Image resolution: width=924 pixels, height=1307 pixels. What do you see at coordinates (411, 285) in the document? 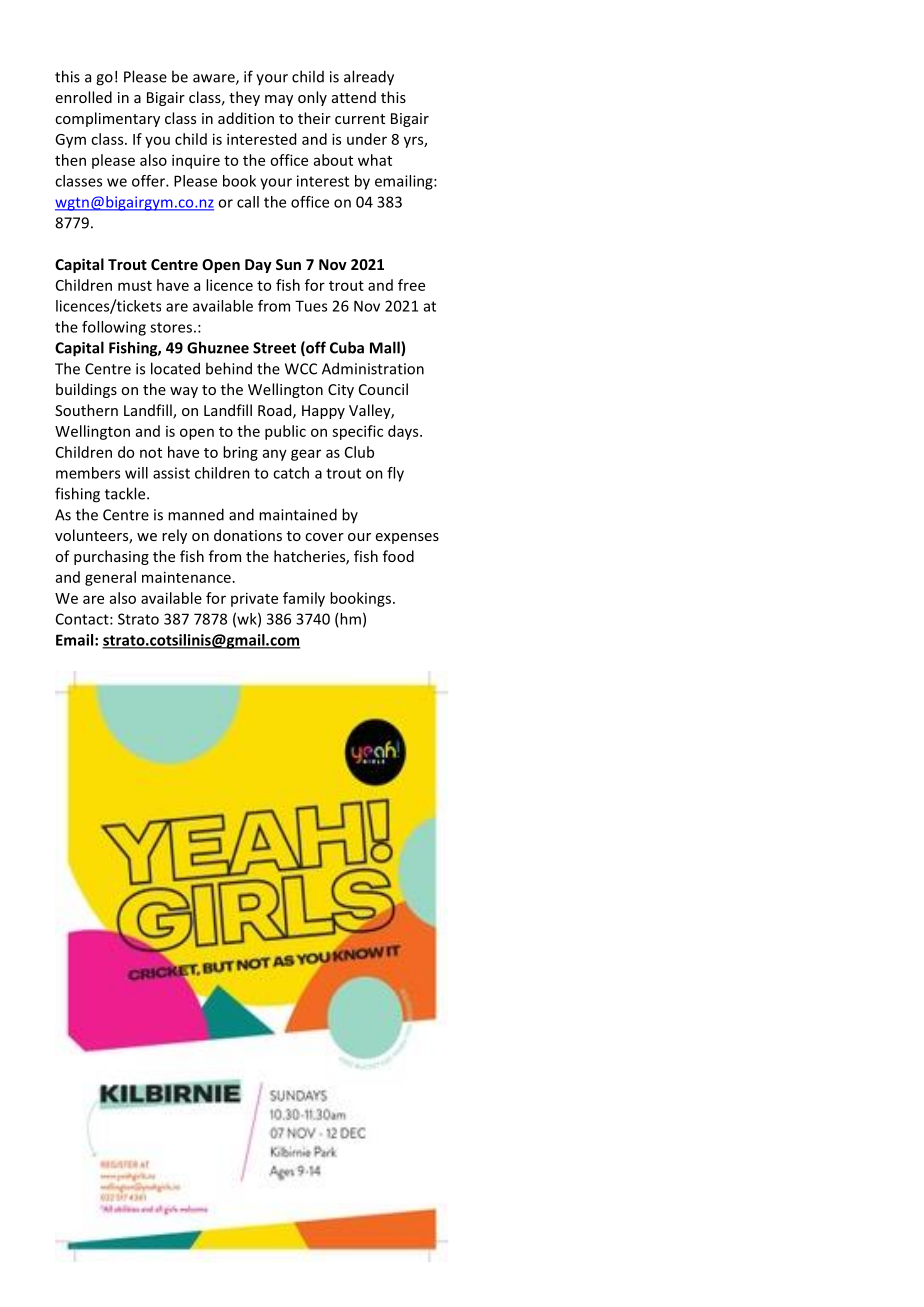
I see `free` at bounding box center [411, 285].
